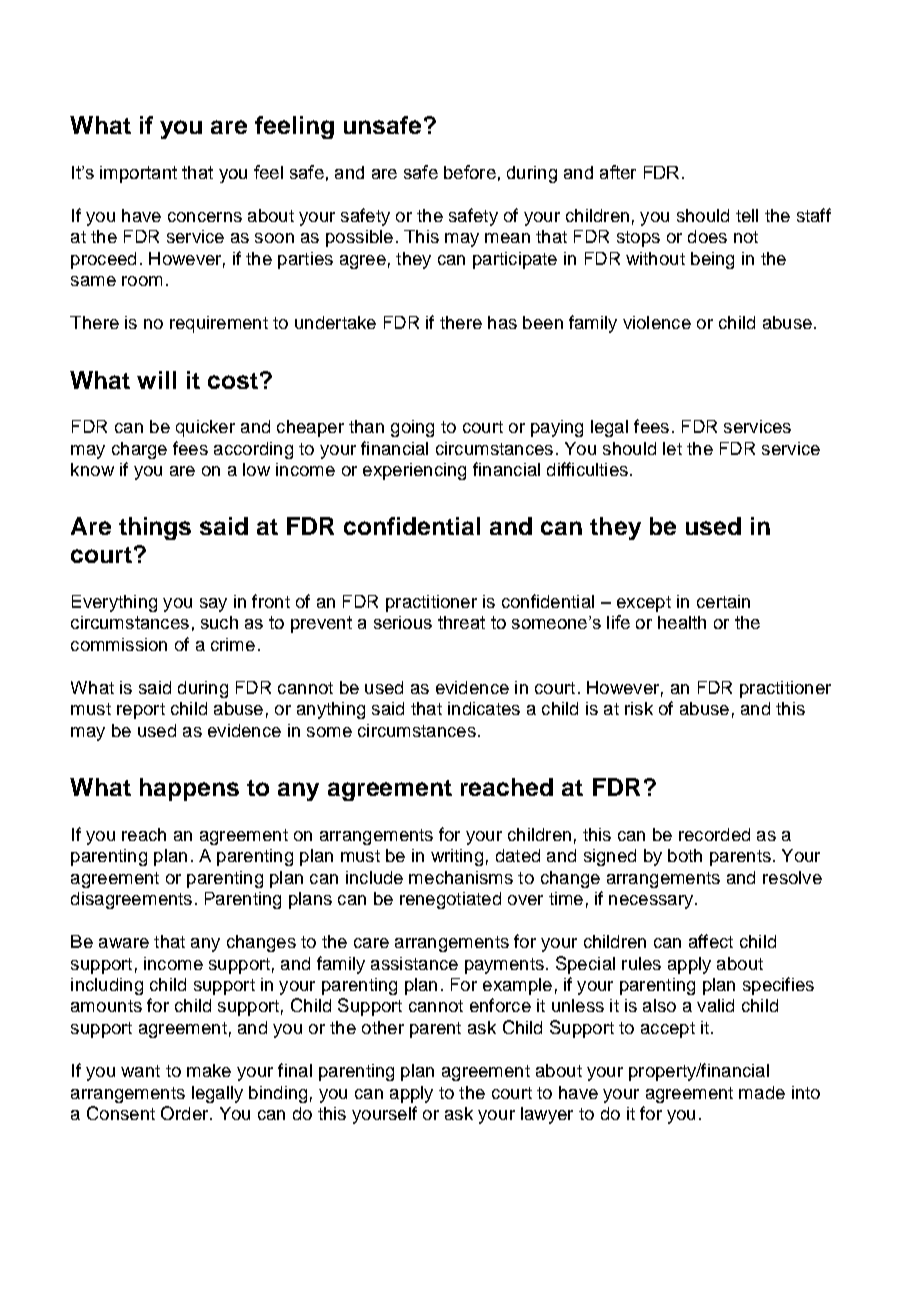 The height and width of the screenshot is (1308, 924). I want to click on before, so click(470, 172).
